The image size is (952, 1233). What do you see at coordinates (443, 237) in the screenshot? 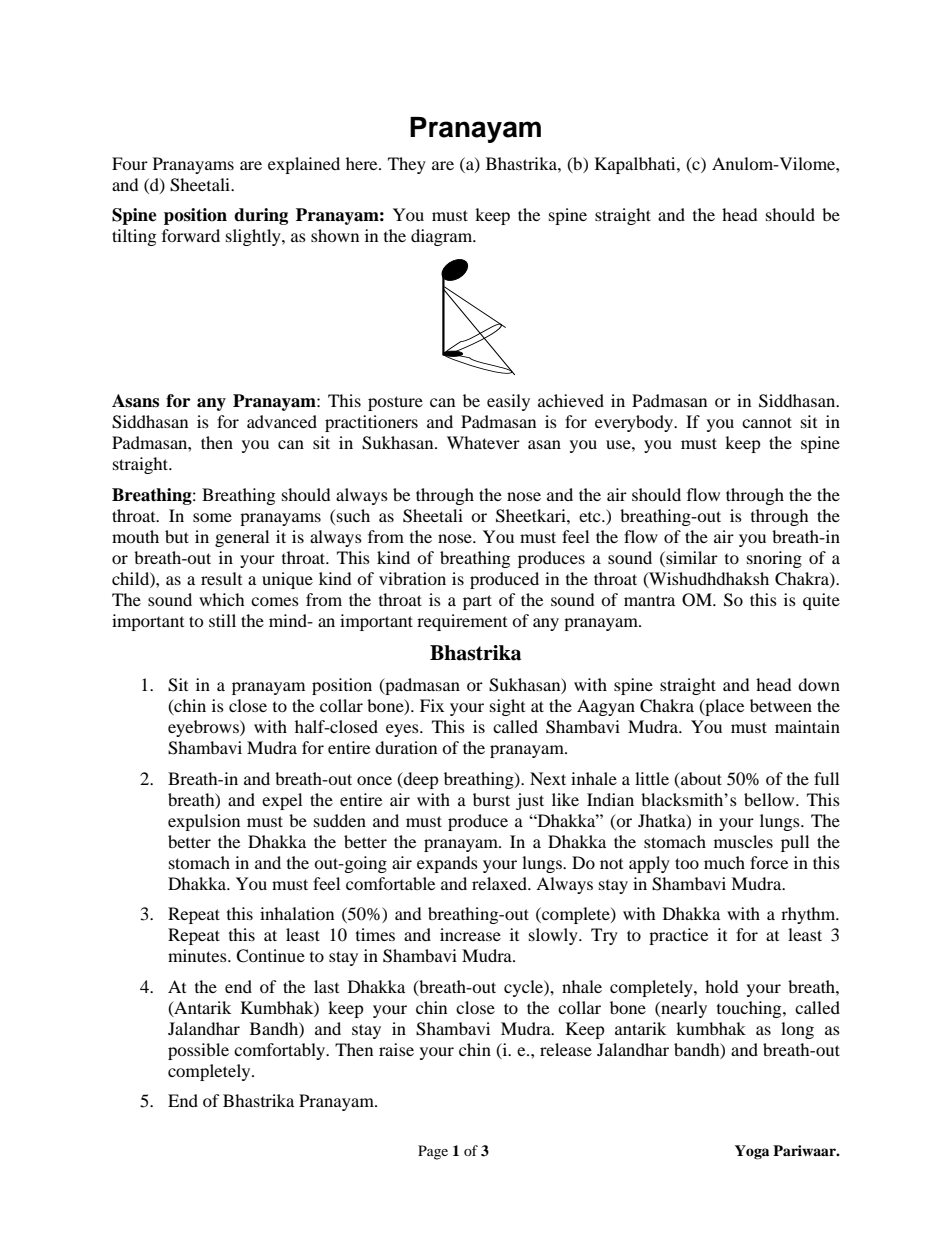
I see `diagram` at bounding box center [443, 237].
